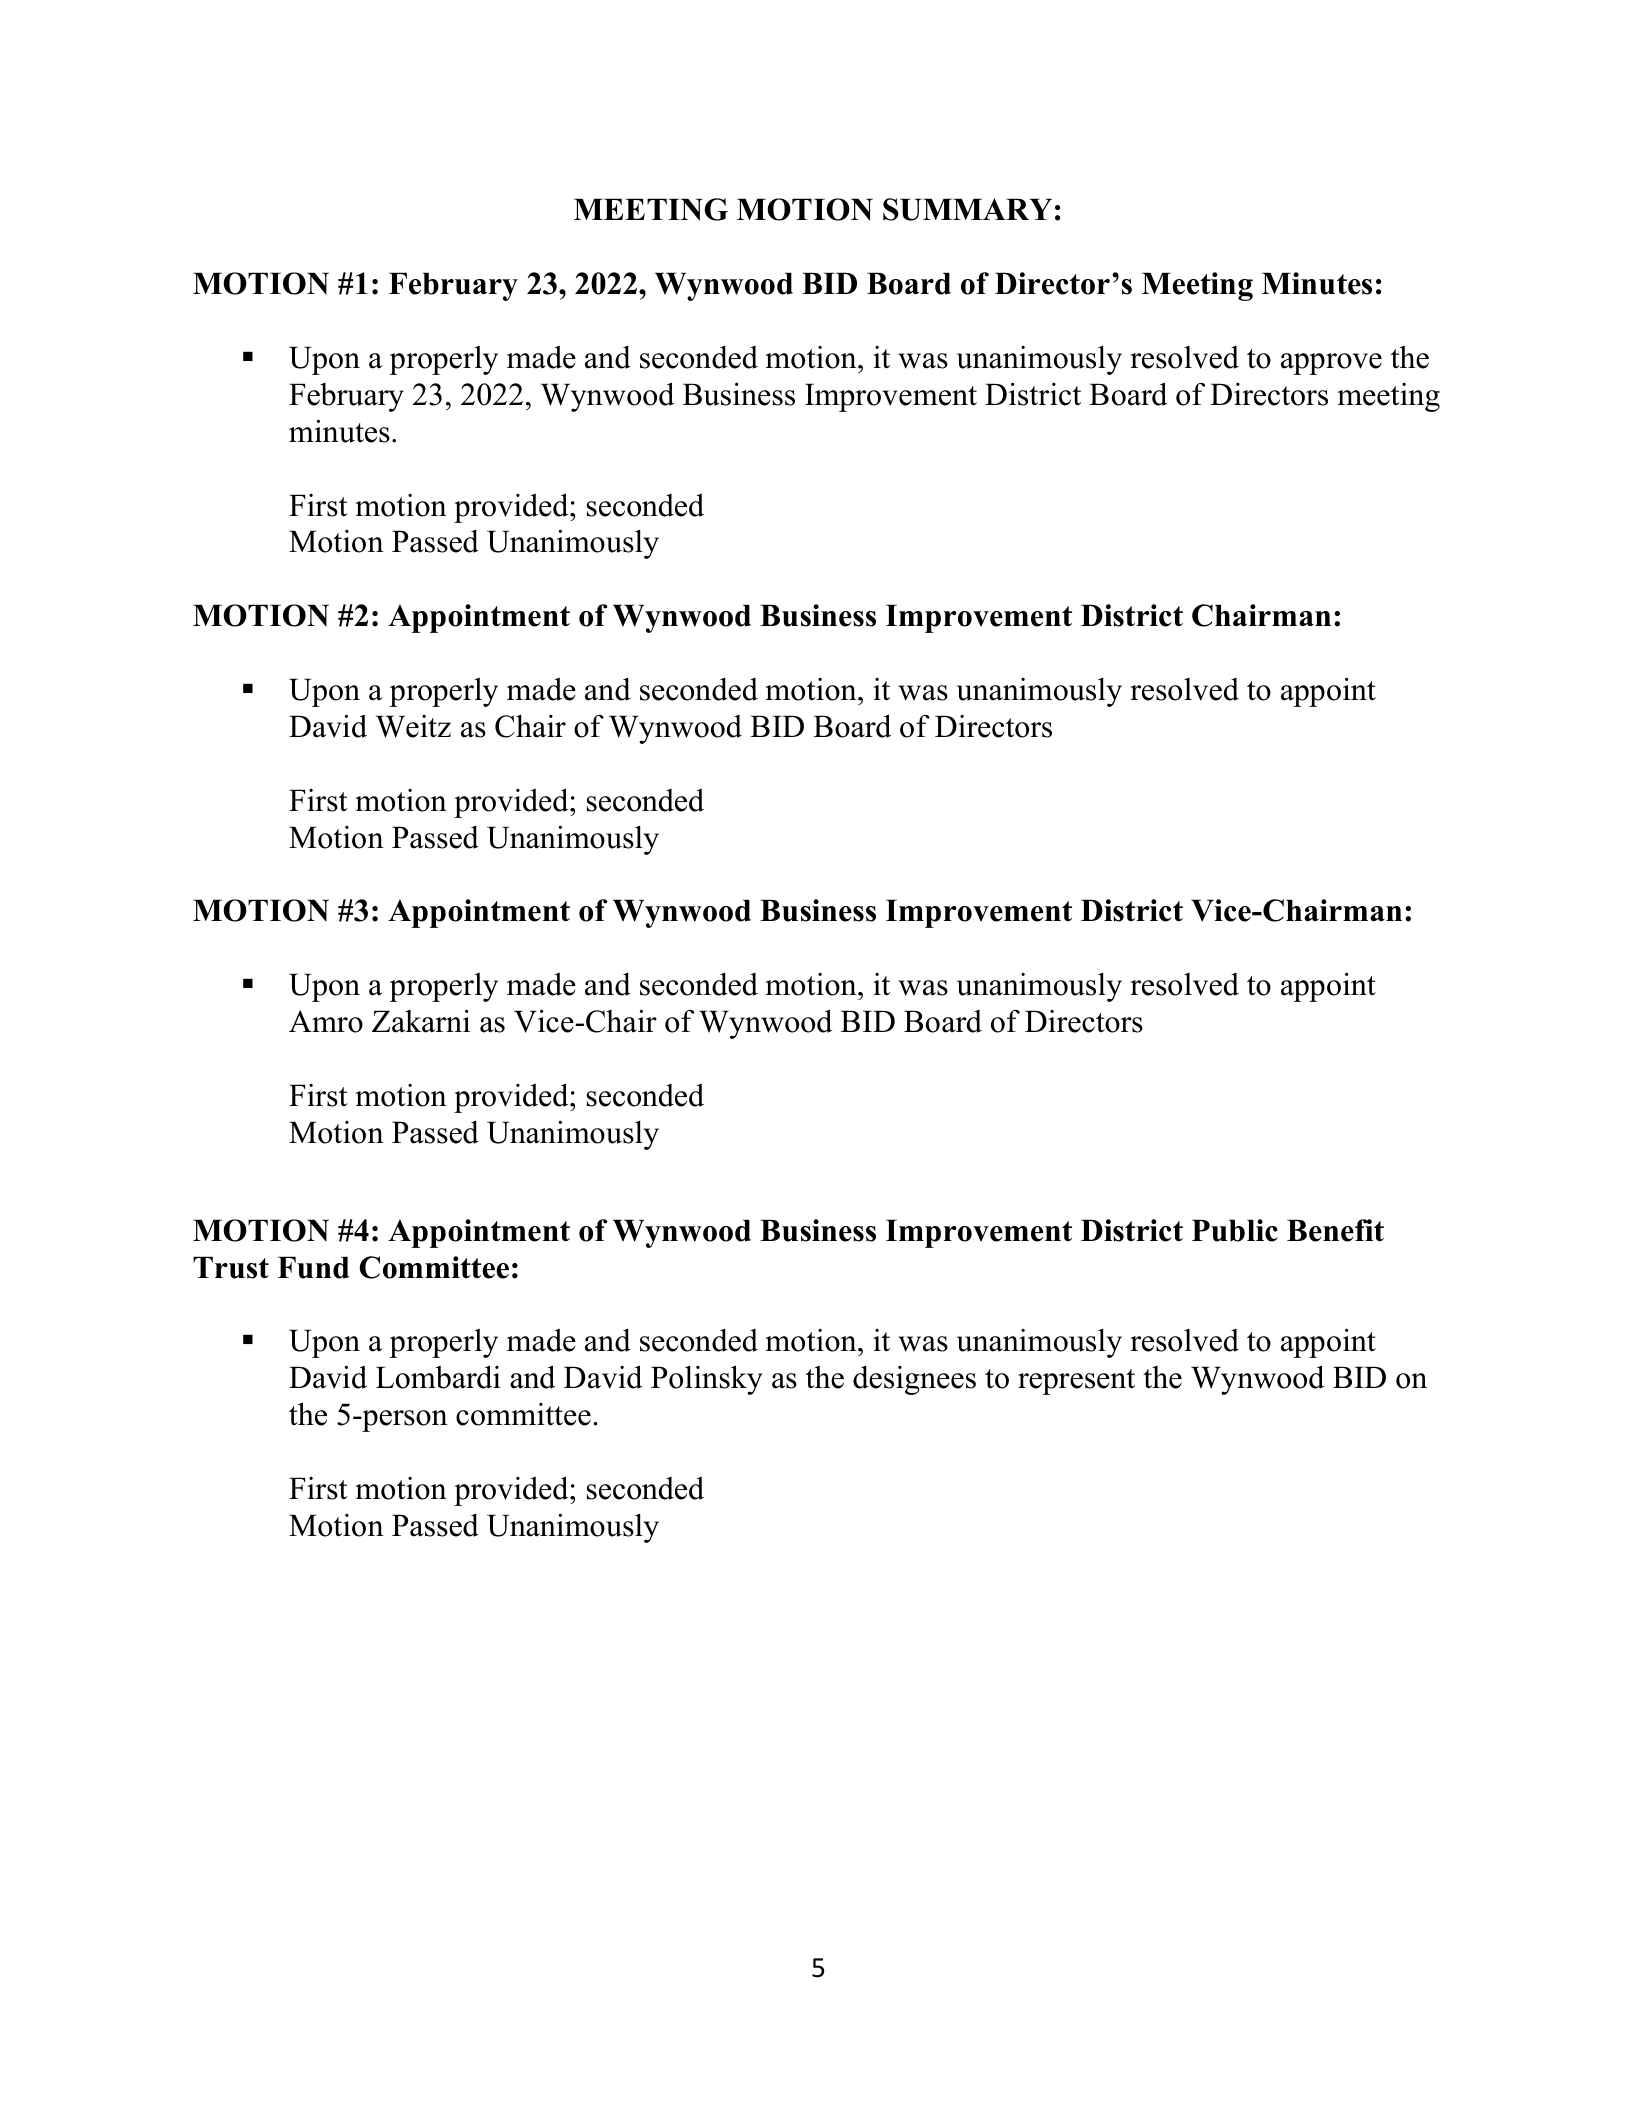 The width and height of the screenshot is (1637, 2118). What do you see at coordinates (313, 1267) in the screenshot?
I see `Fund` at bounding box center [313, 1267].
